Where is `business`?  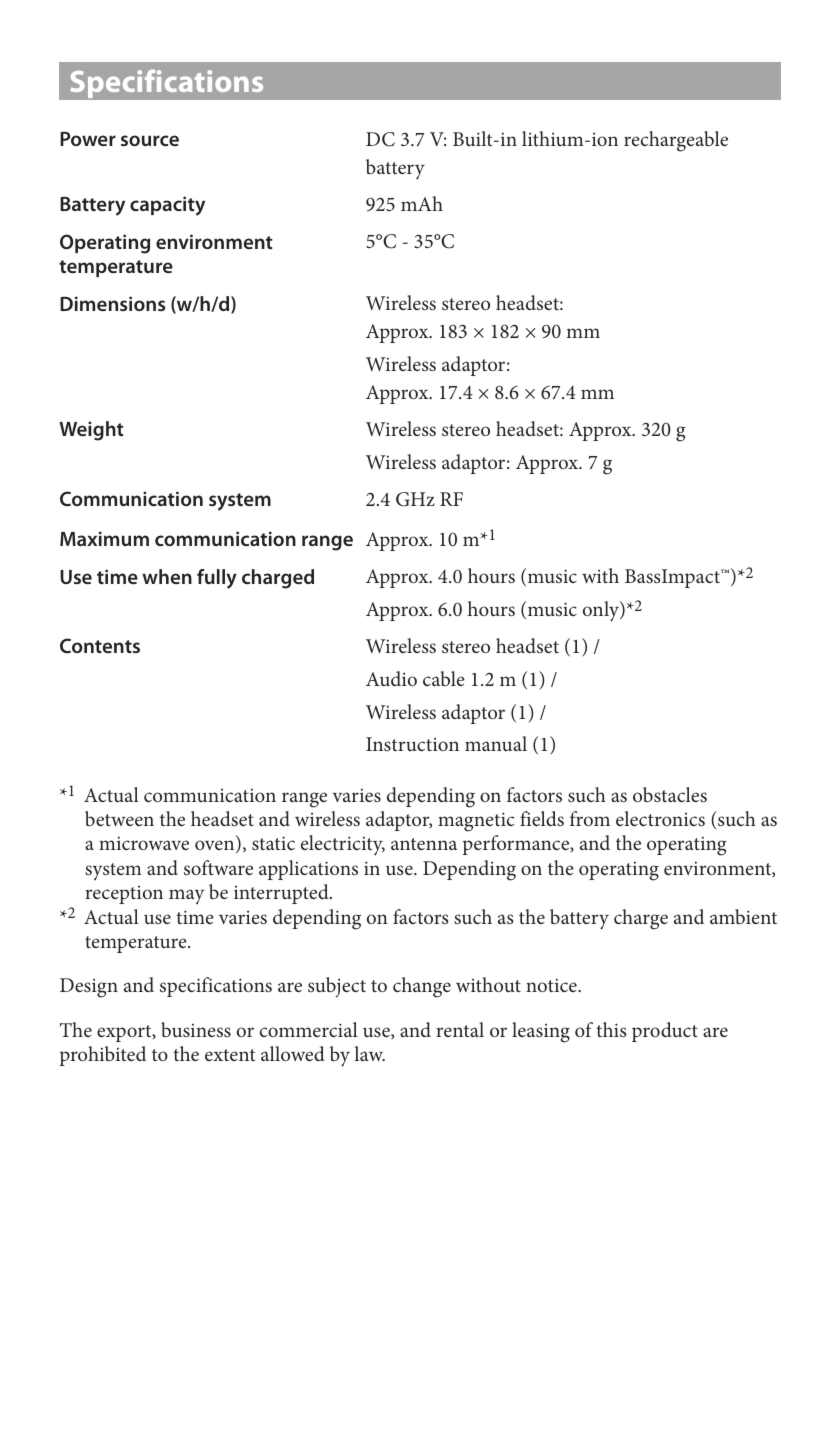 business is located at coordinates (196, 1029).
